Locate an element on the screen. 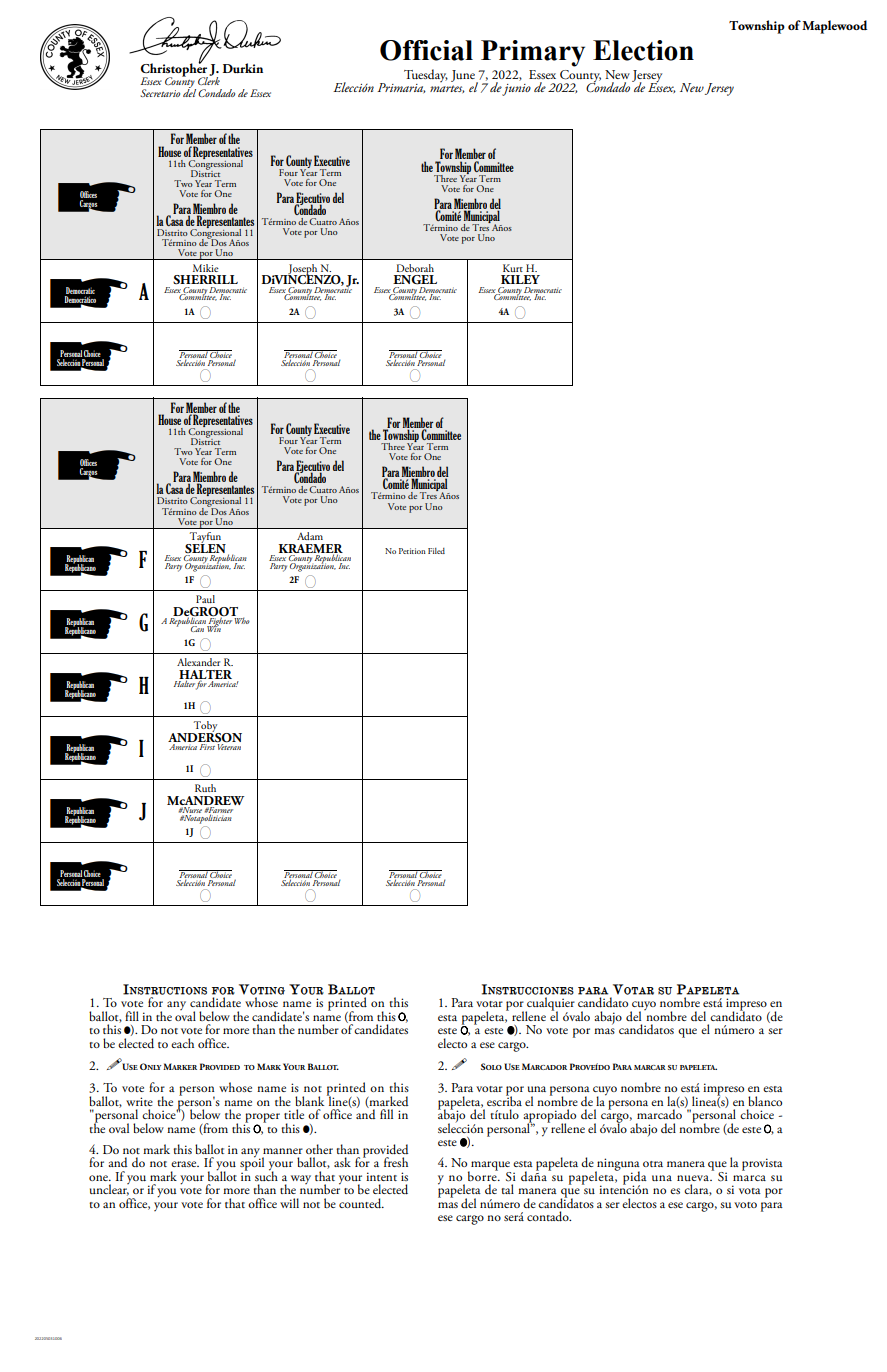 Image resolution: width=887 pixels, height=1372 pixels. KRAEMER is located at coordinates (311, 549).
